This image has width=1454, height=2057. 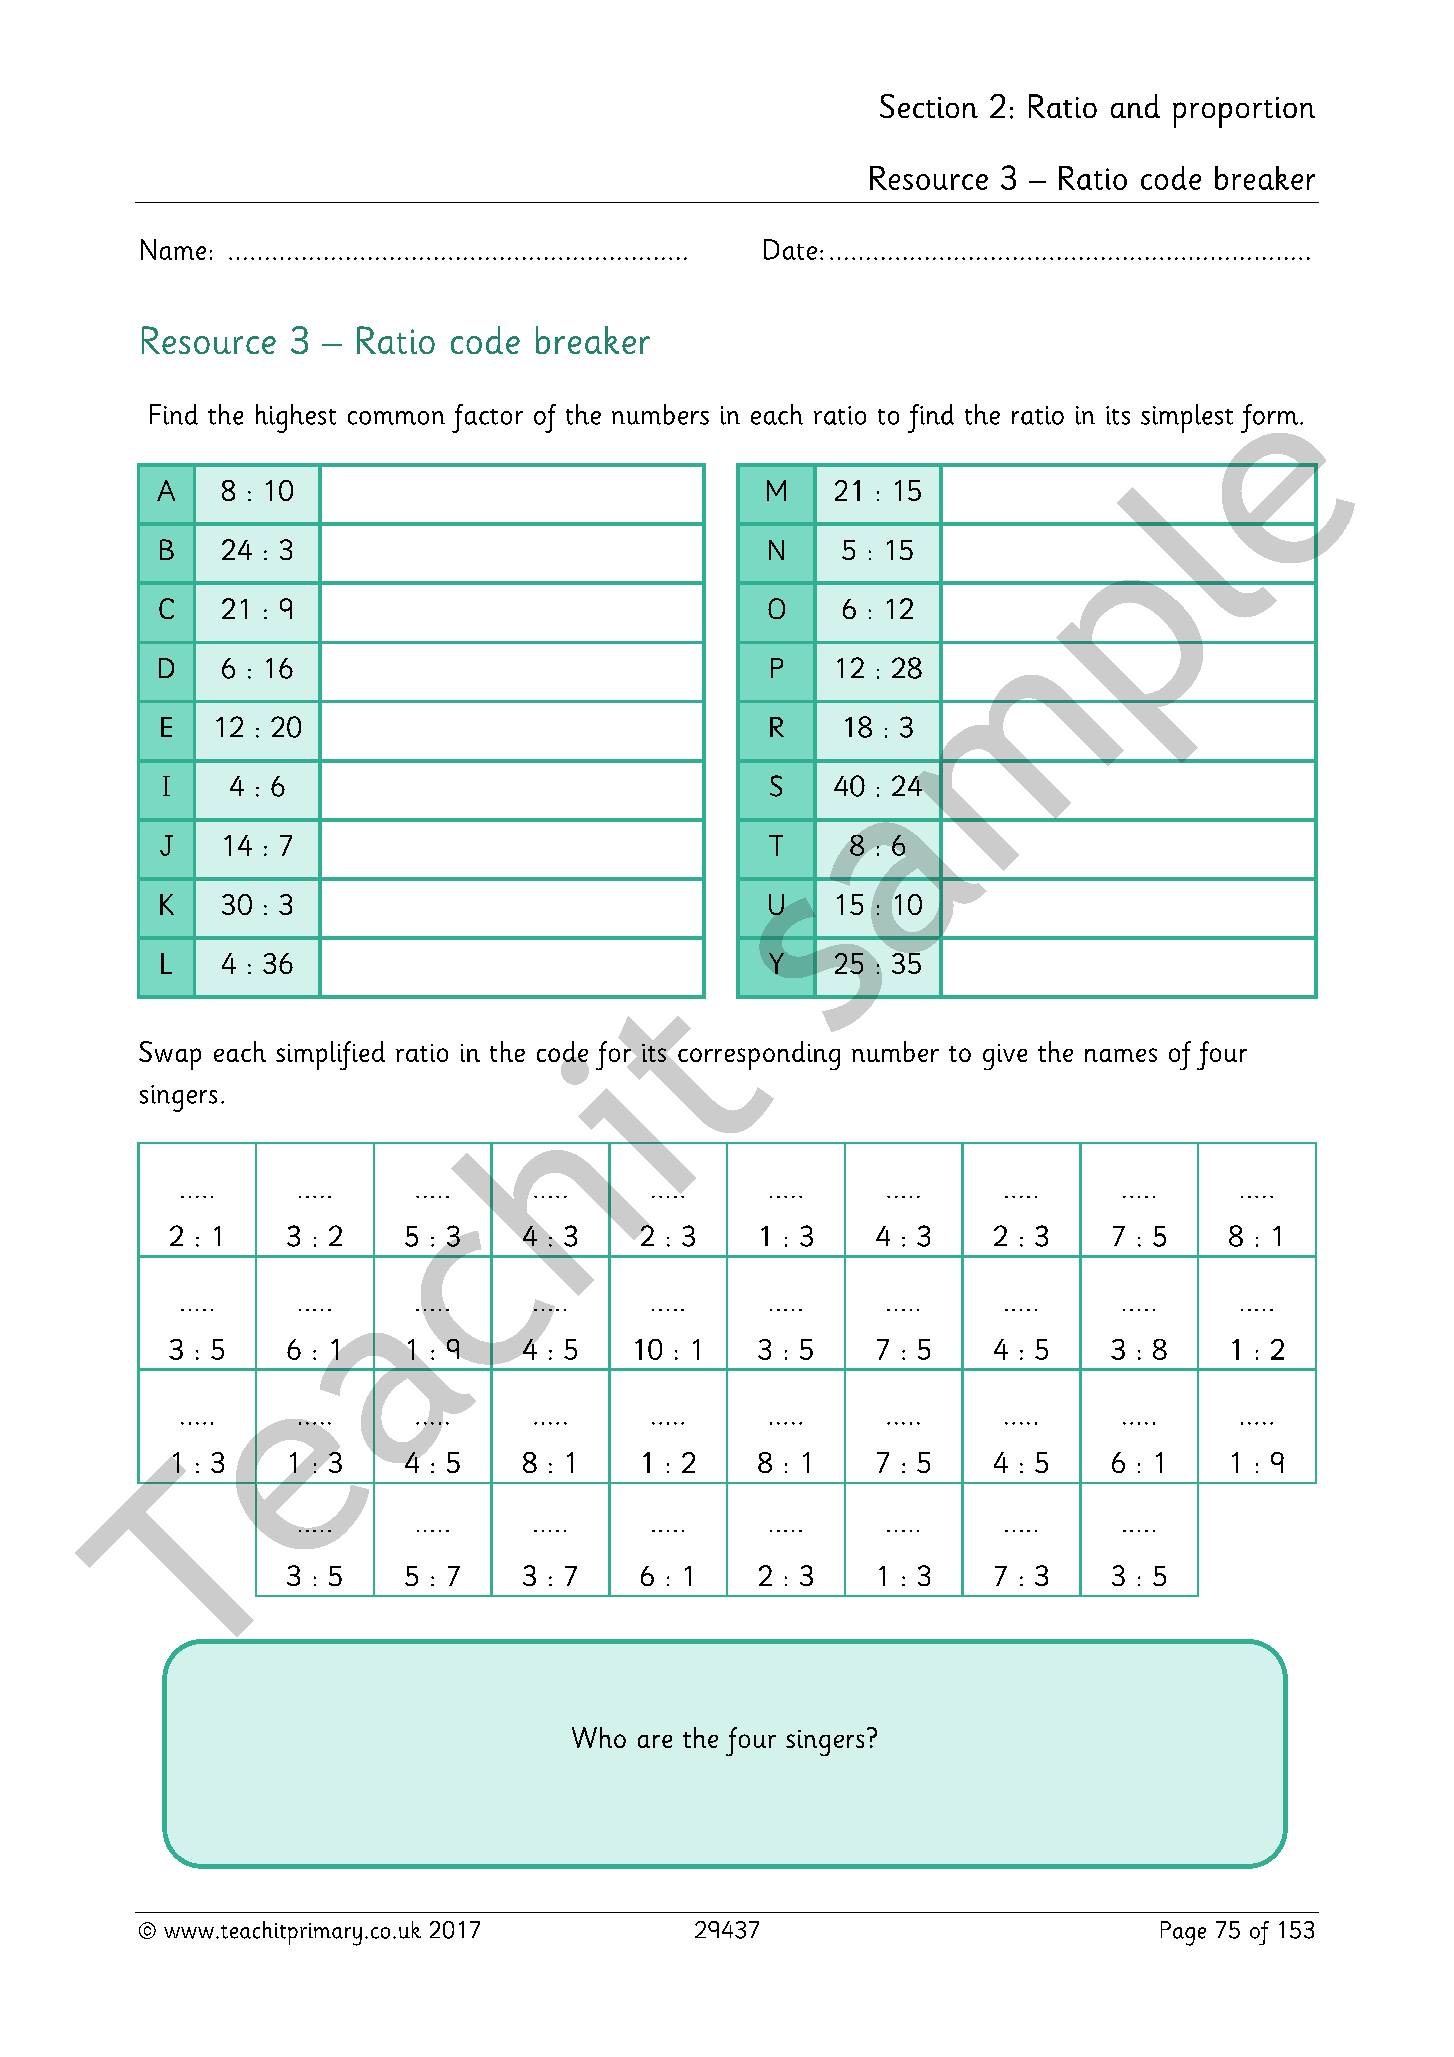 What do you see at coordinates (1183, 1933) in the image?
I see `Page` at bounding box center [1183, 1933].
